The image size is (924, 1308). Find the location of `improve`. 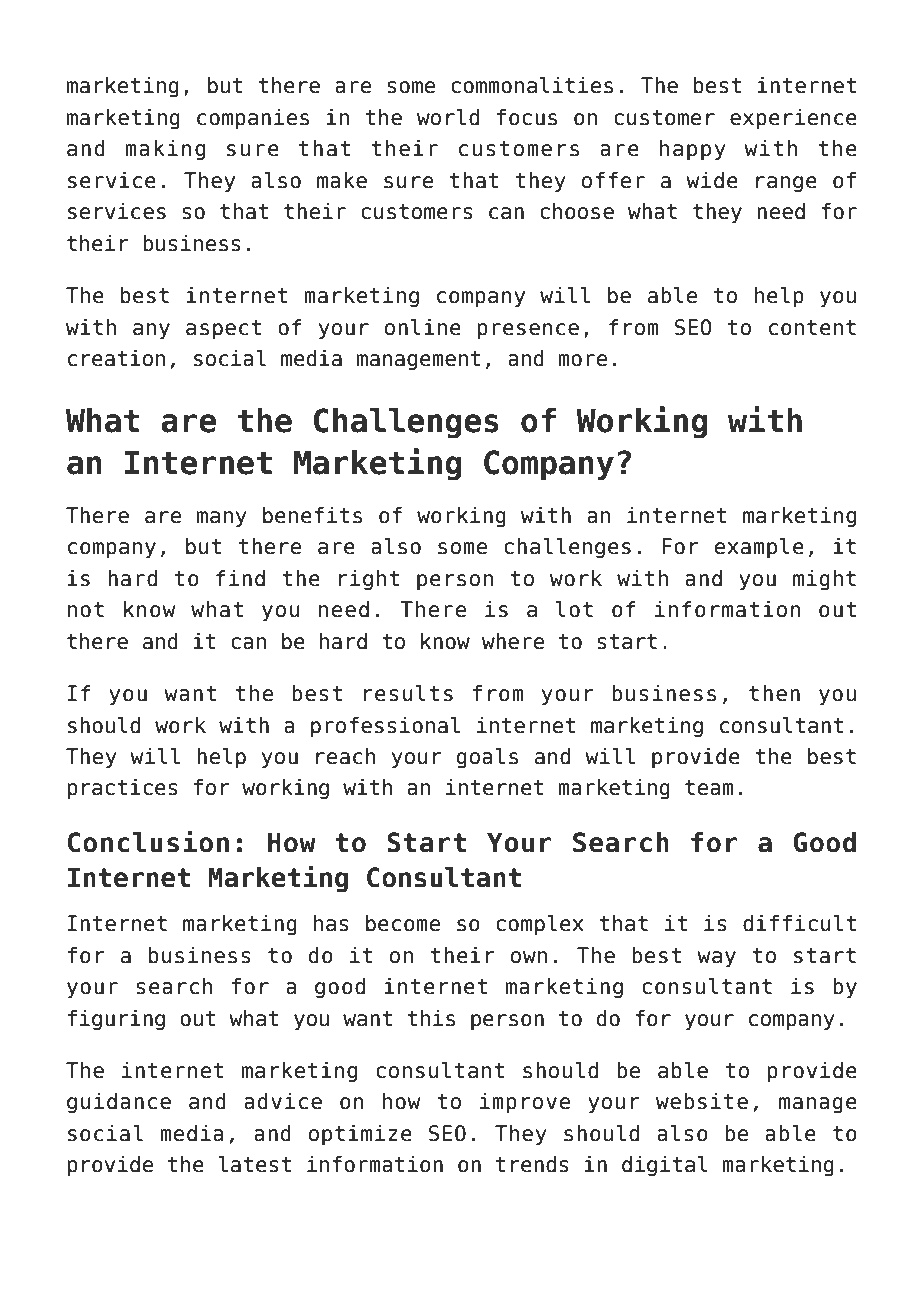

improve is located at coordinates (525, 1103).
